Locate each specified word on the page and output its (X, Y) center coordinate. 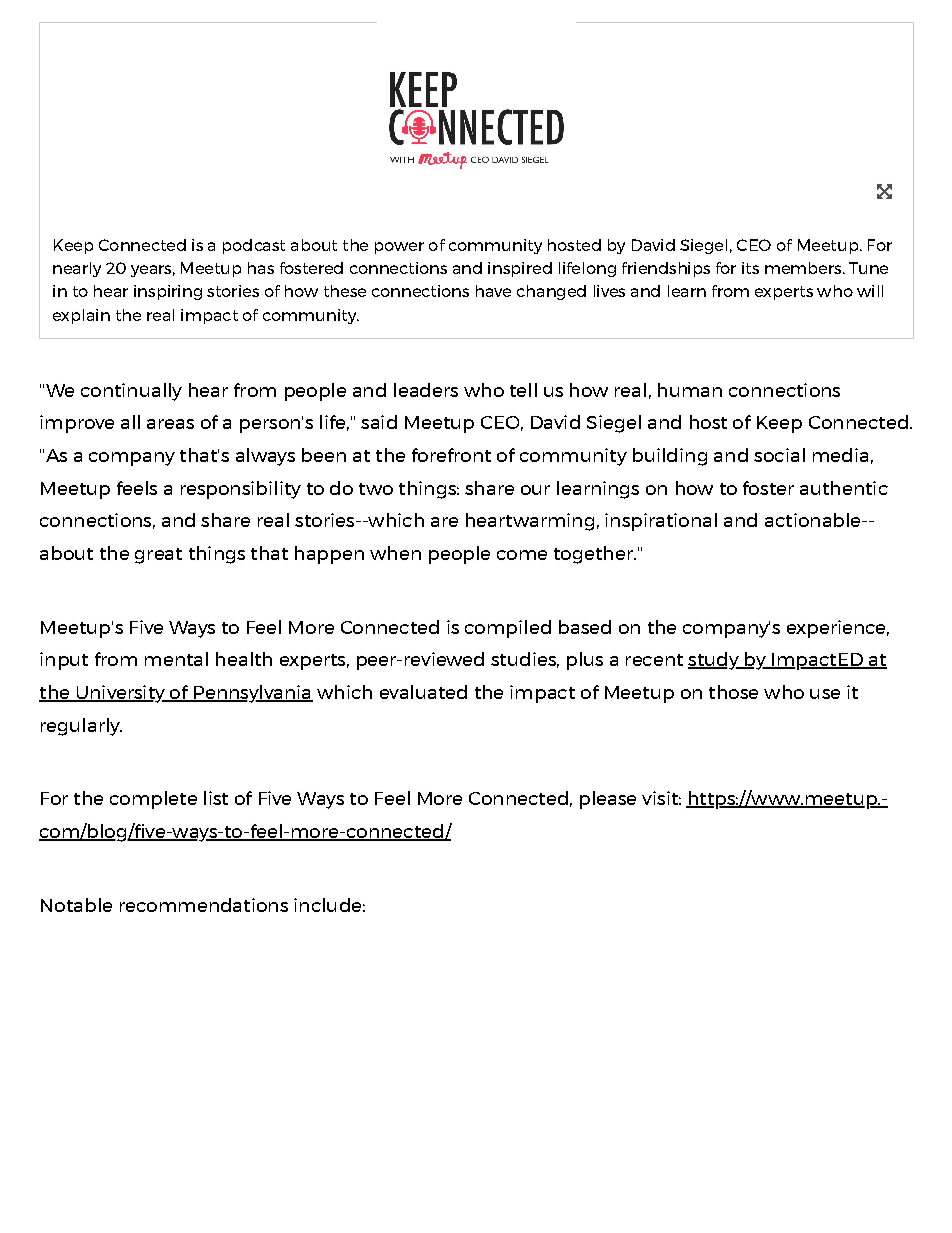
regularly (81, 727)
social (779, 455)
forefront (451, 455)
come (522, 555)
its (750, 268)
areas (170, 424)
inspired (520, 269)
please (608, 800)
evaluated (423, 692)
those (733, 692)
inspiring (168, 292)
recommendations (204, 905)
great (158, 556)
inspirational (661, 522)
